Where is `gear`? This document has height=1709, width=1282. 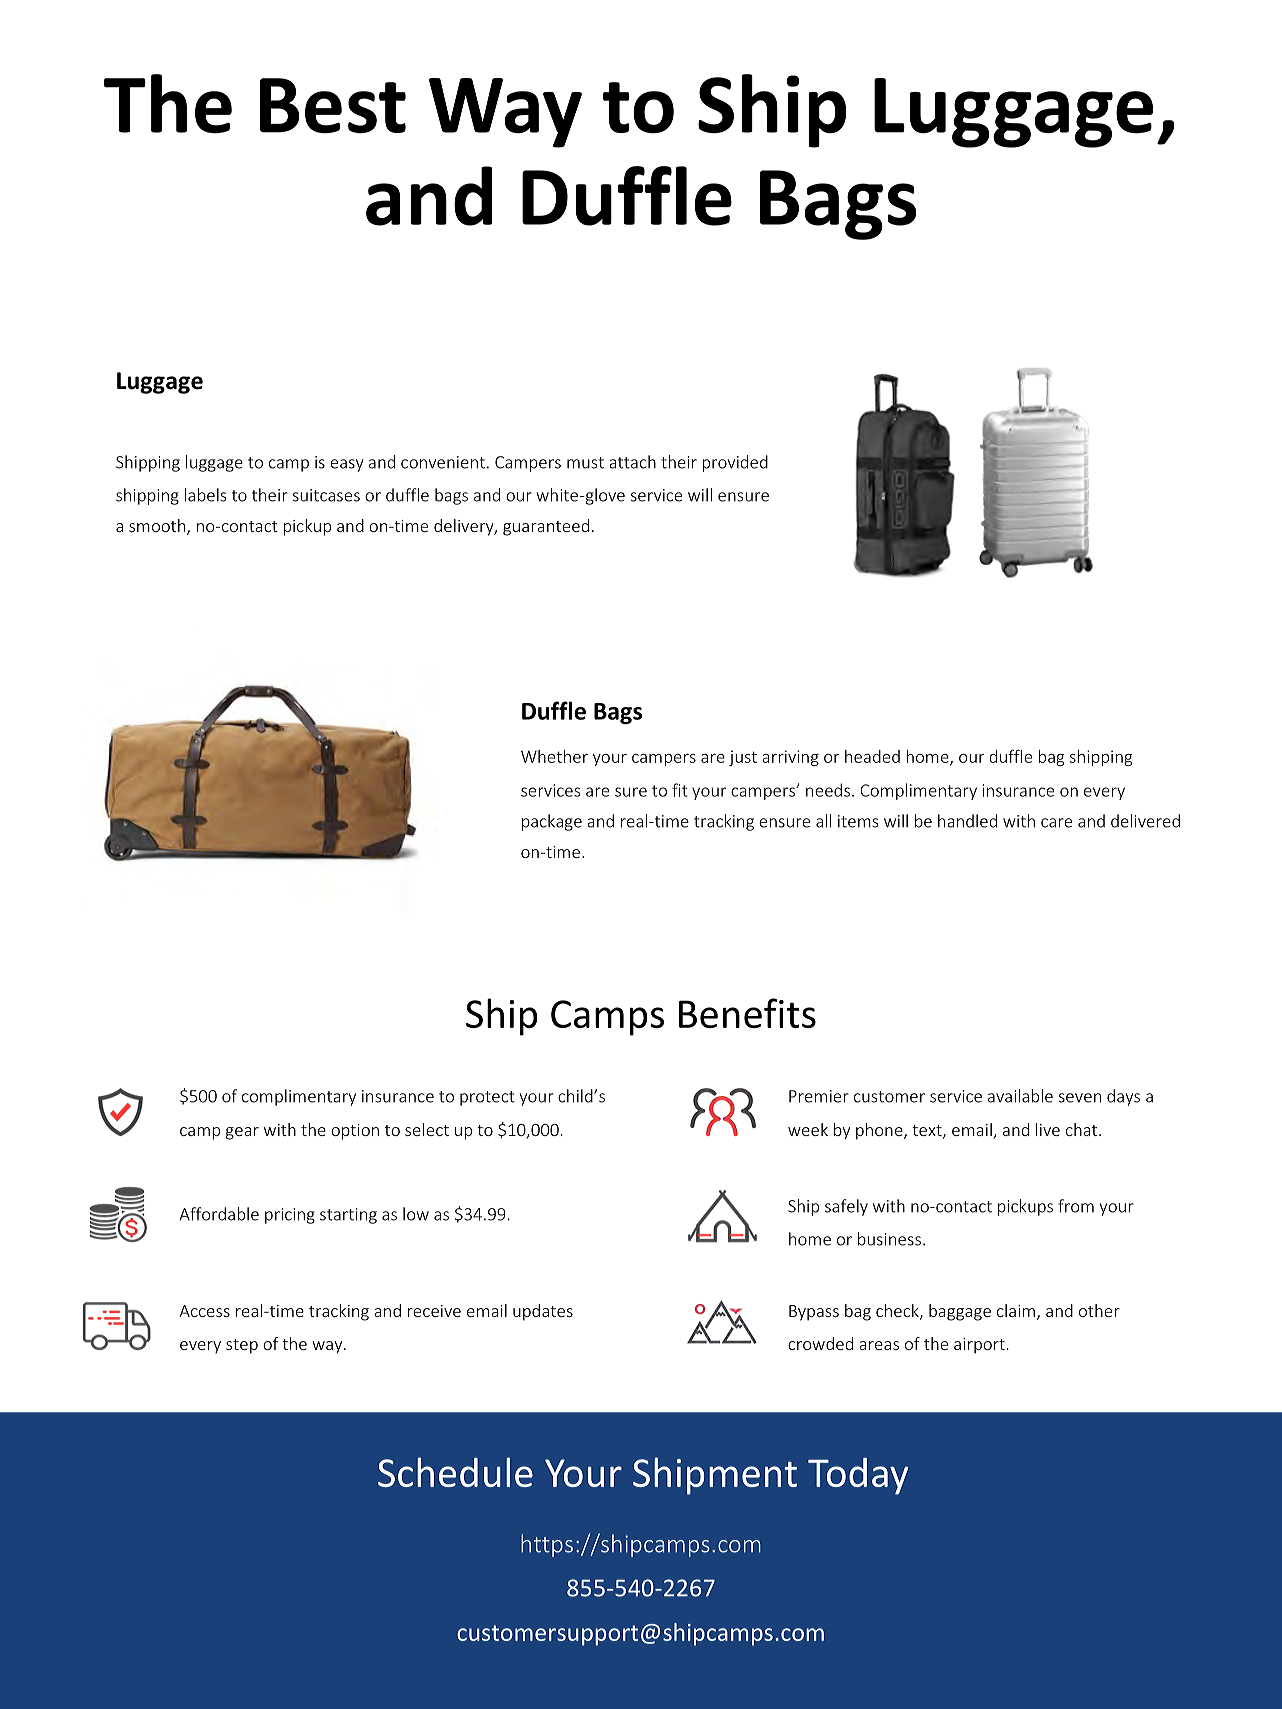
gear is located at coordinates (242, 1133).
